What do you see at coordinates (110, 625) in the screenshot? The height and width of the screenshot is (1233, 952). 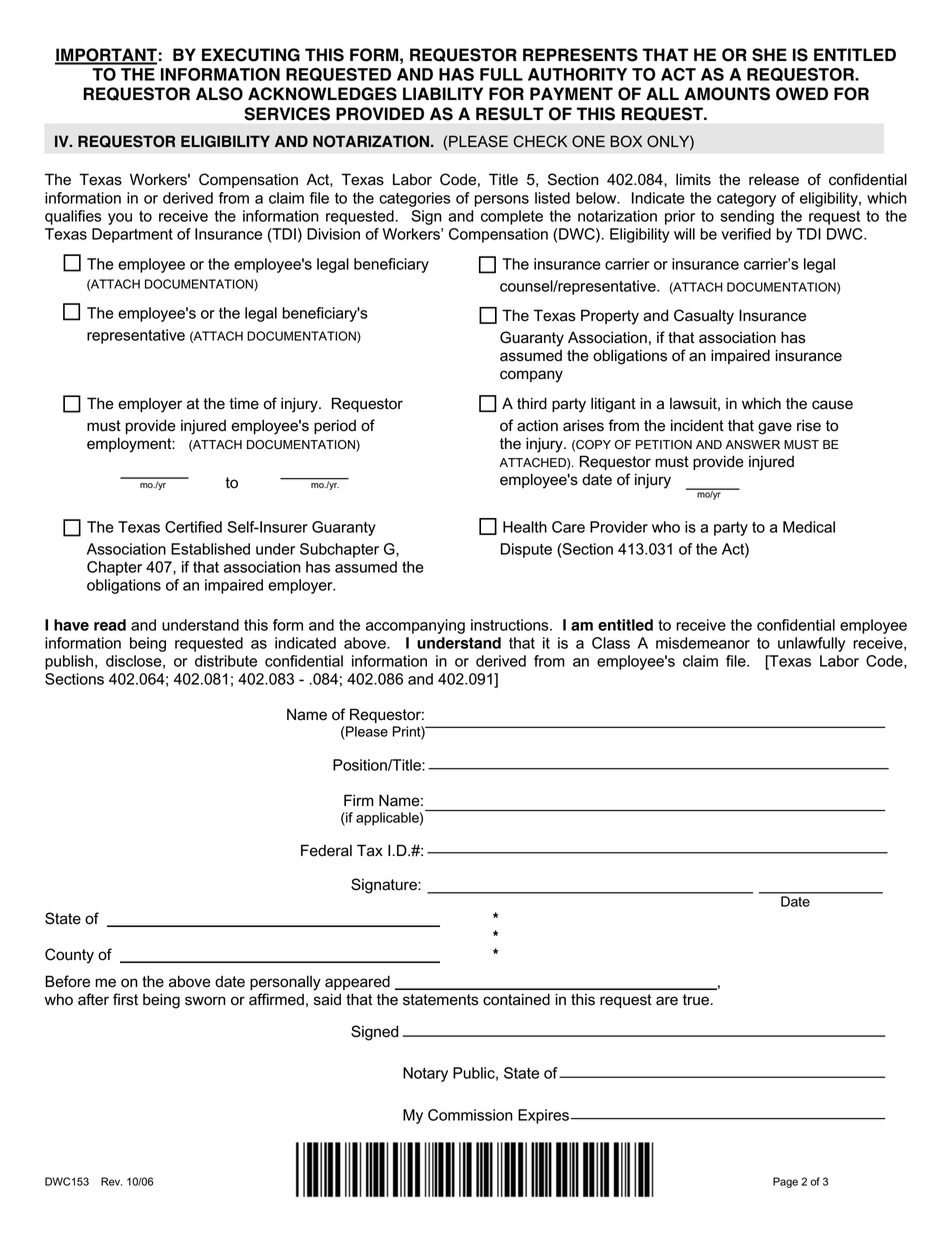 I see `read` at bounding box center [110, 625].
